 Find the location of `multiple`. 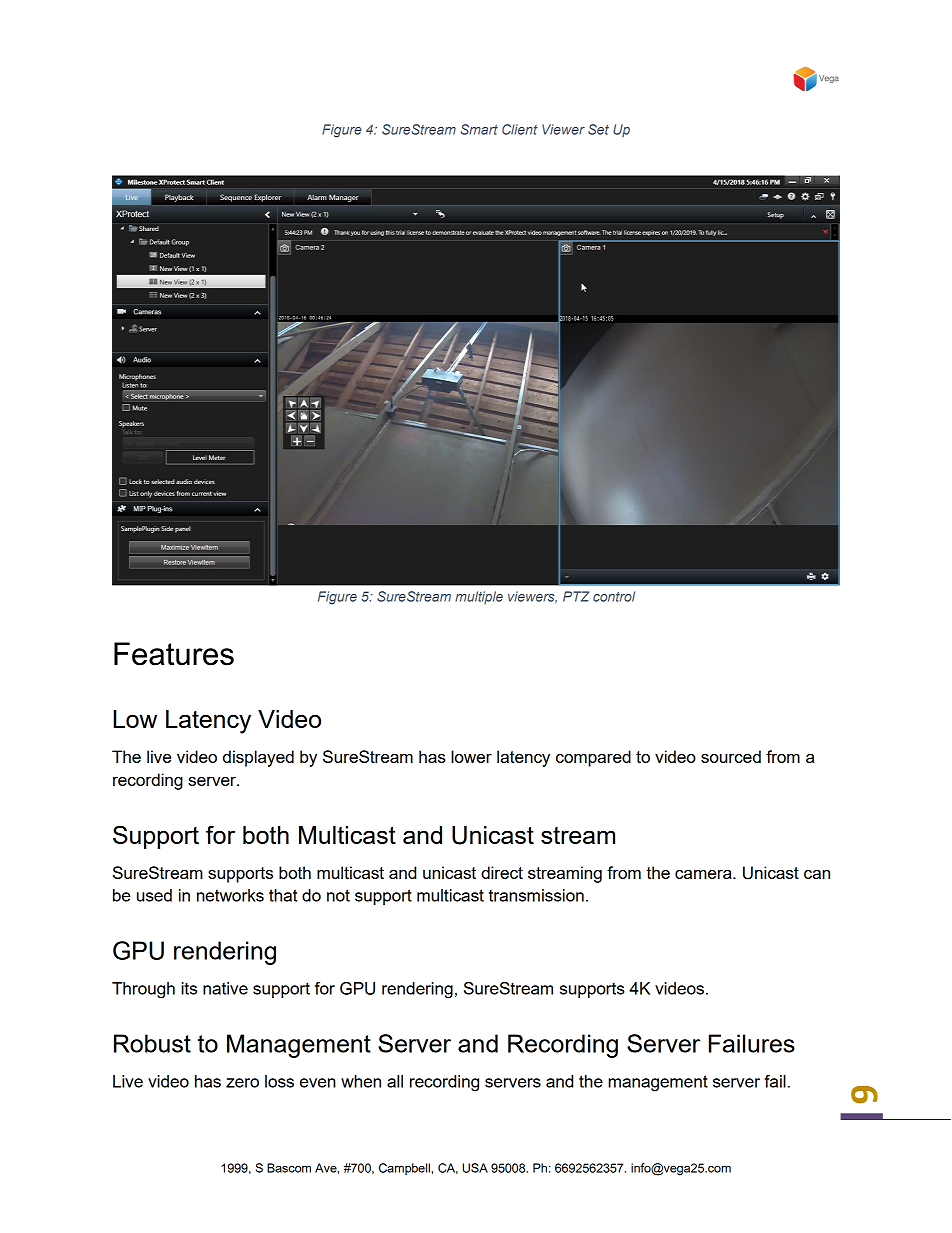

multiple is located at coordinates (479, 597).
